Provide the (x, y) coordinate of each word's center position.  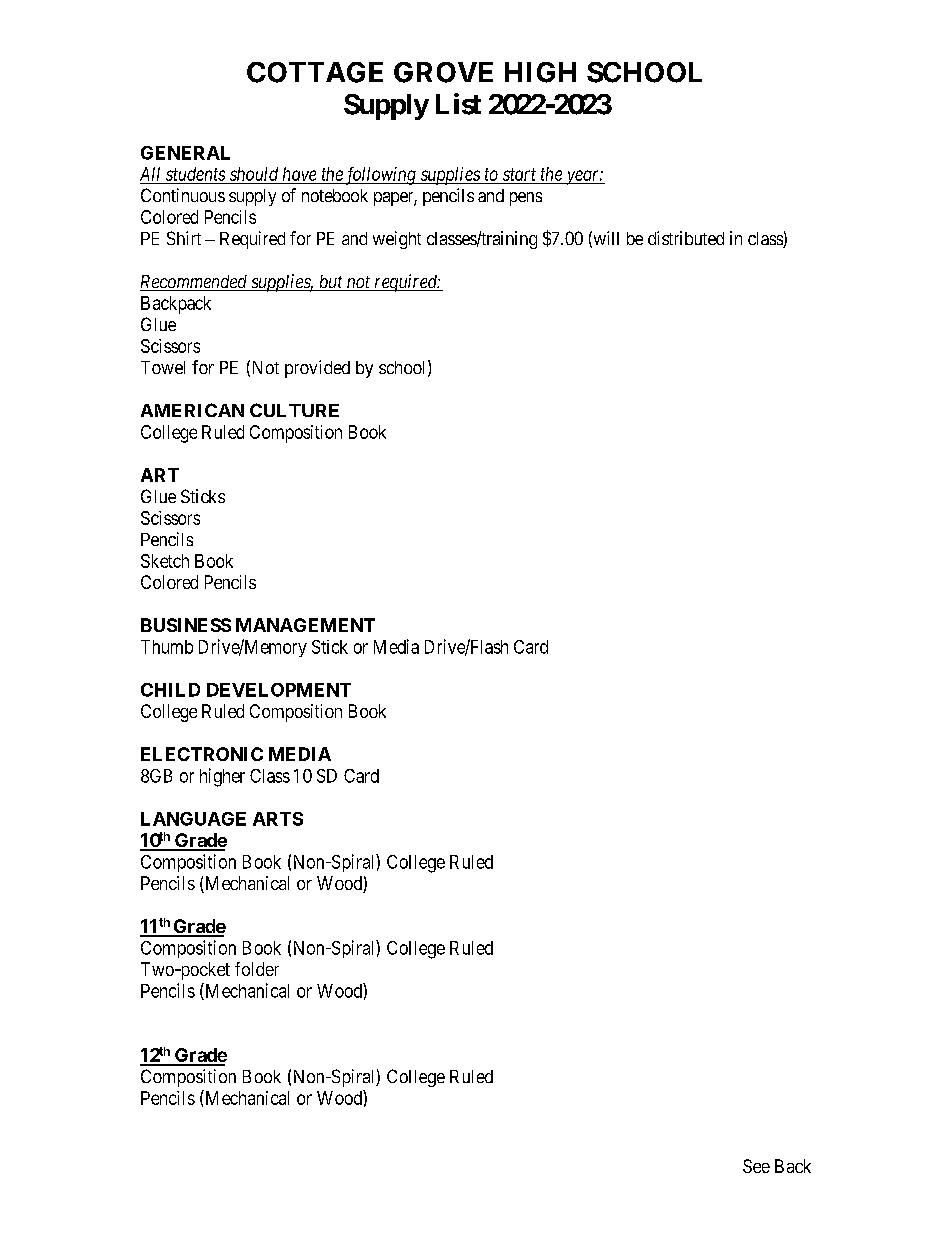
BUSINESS (186, 625)
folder (257, 969)
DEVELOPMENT (279, 690)
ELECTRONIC (202, 754)
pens (526, 199)
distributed (686, 238)
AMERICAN (192, 410)
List (458, 104)
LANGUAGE (193, 819)
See (756, 1166)
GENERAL (185, 153)
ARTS (278, 819)
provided (317, 369)
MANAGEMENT (305, 625)
